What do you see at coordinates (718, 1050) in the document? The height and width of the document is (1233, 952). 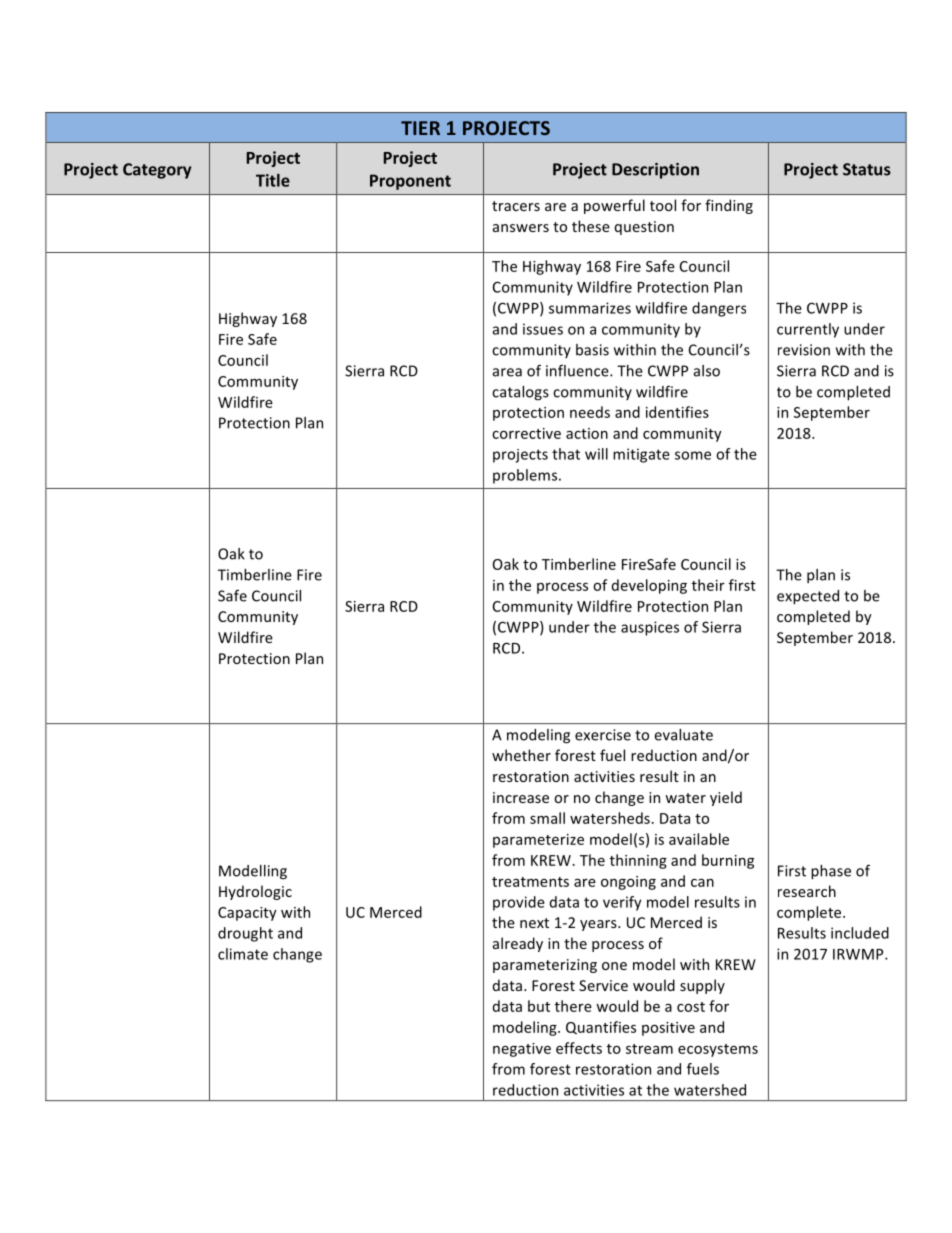 I see `ecosystems` at bounding box center [718, 1050].
